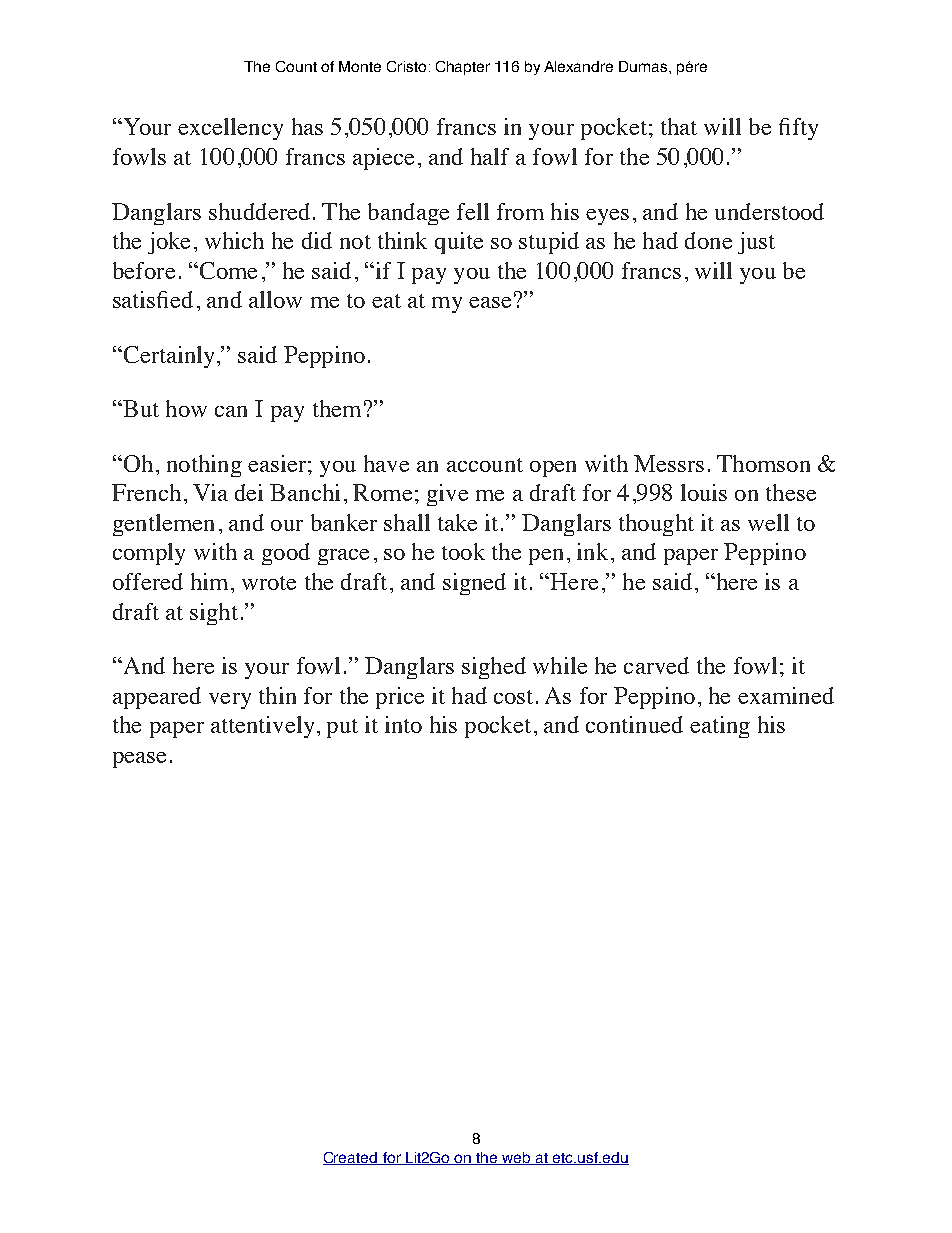 The image size is (952, 1233). I want to click on excellency, so click(230, 129).
